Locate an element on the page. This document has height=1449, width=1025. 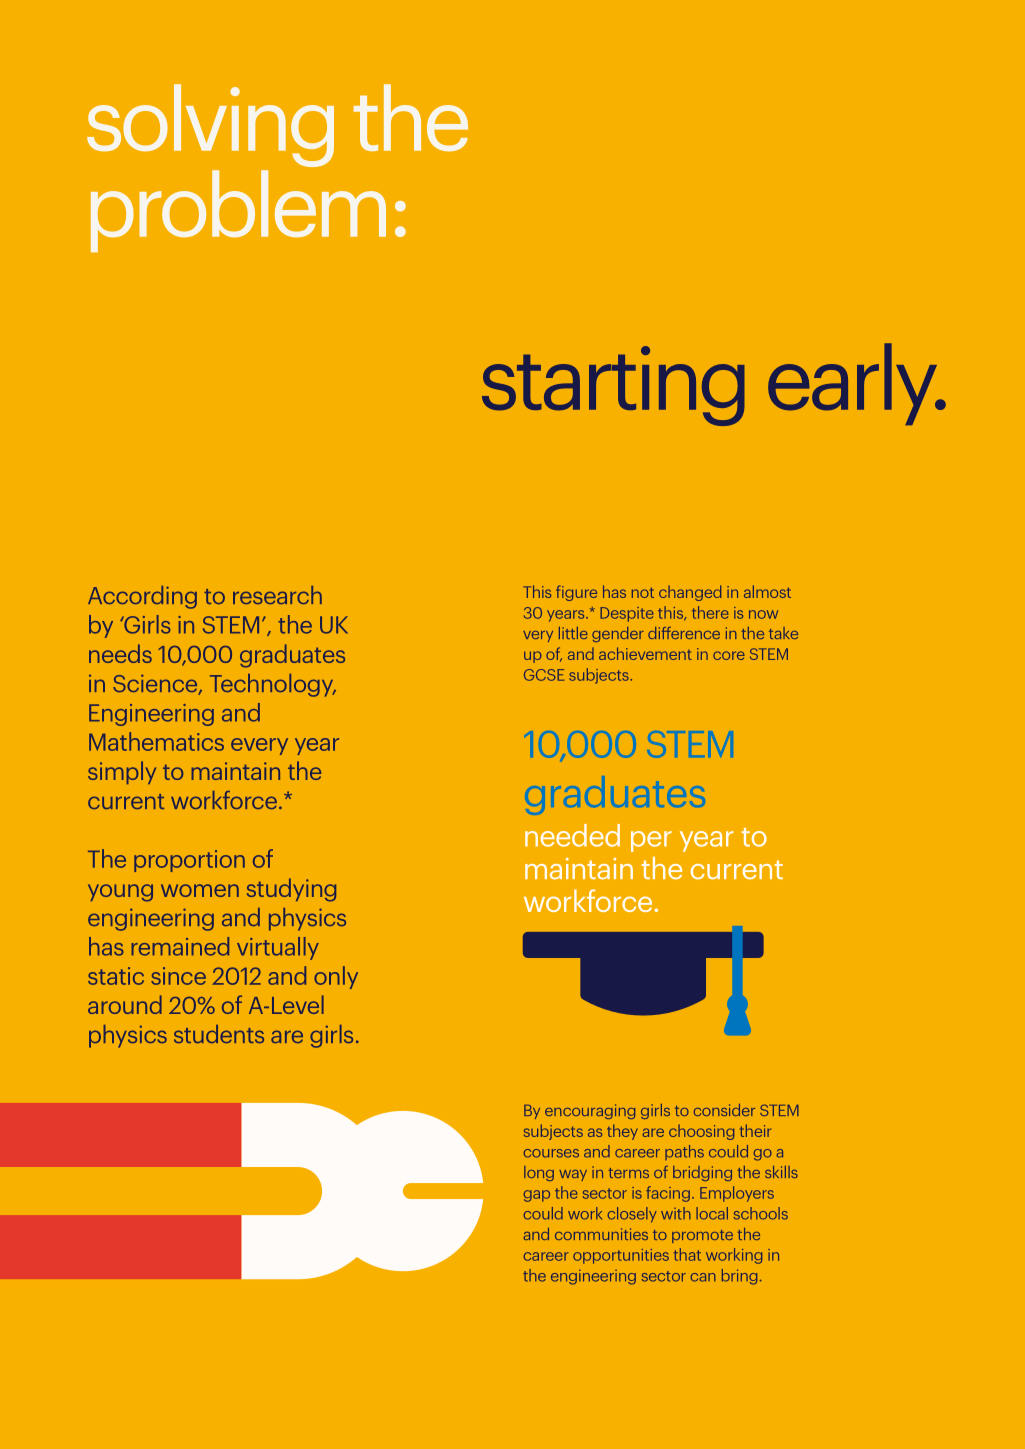
problem is located at coordinates (238, 211).
